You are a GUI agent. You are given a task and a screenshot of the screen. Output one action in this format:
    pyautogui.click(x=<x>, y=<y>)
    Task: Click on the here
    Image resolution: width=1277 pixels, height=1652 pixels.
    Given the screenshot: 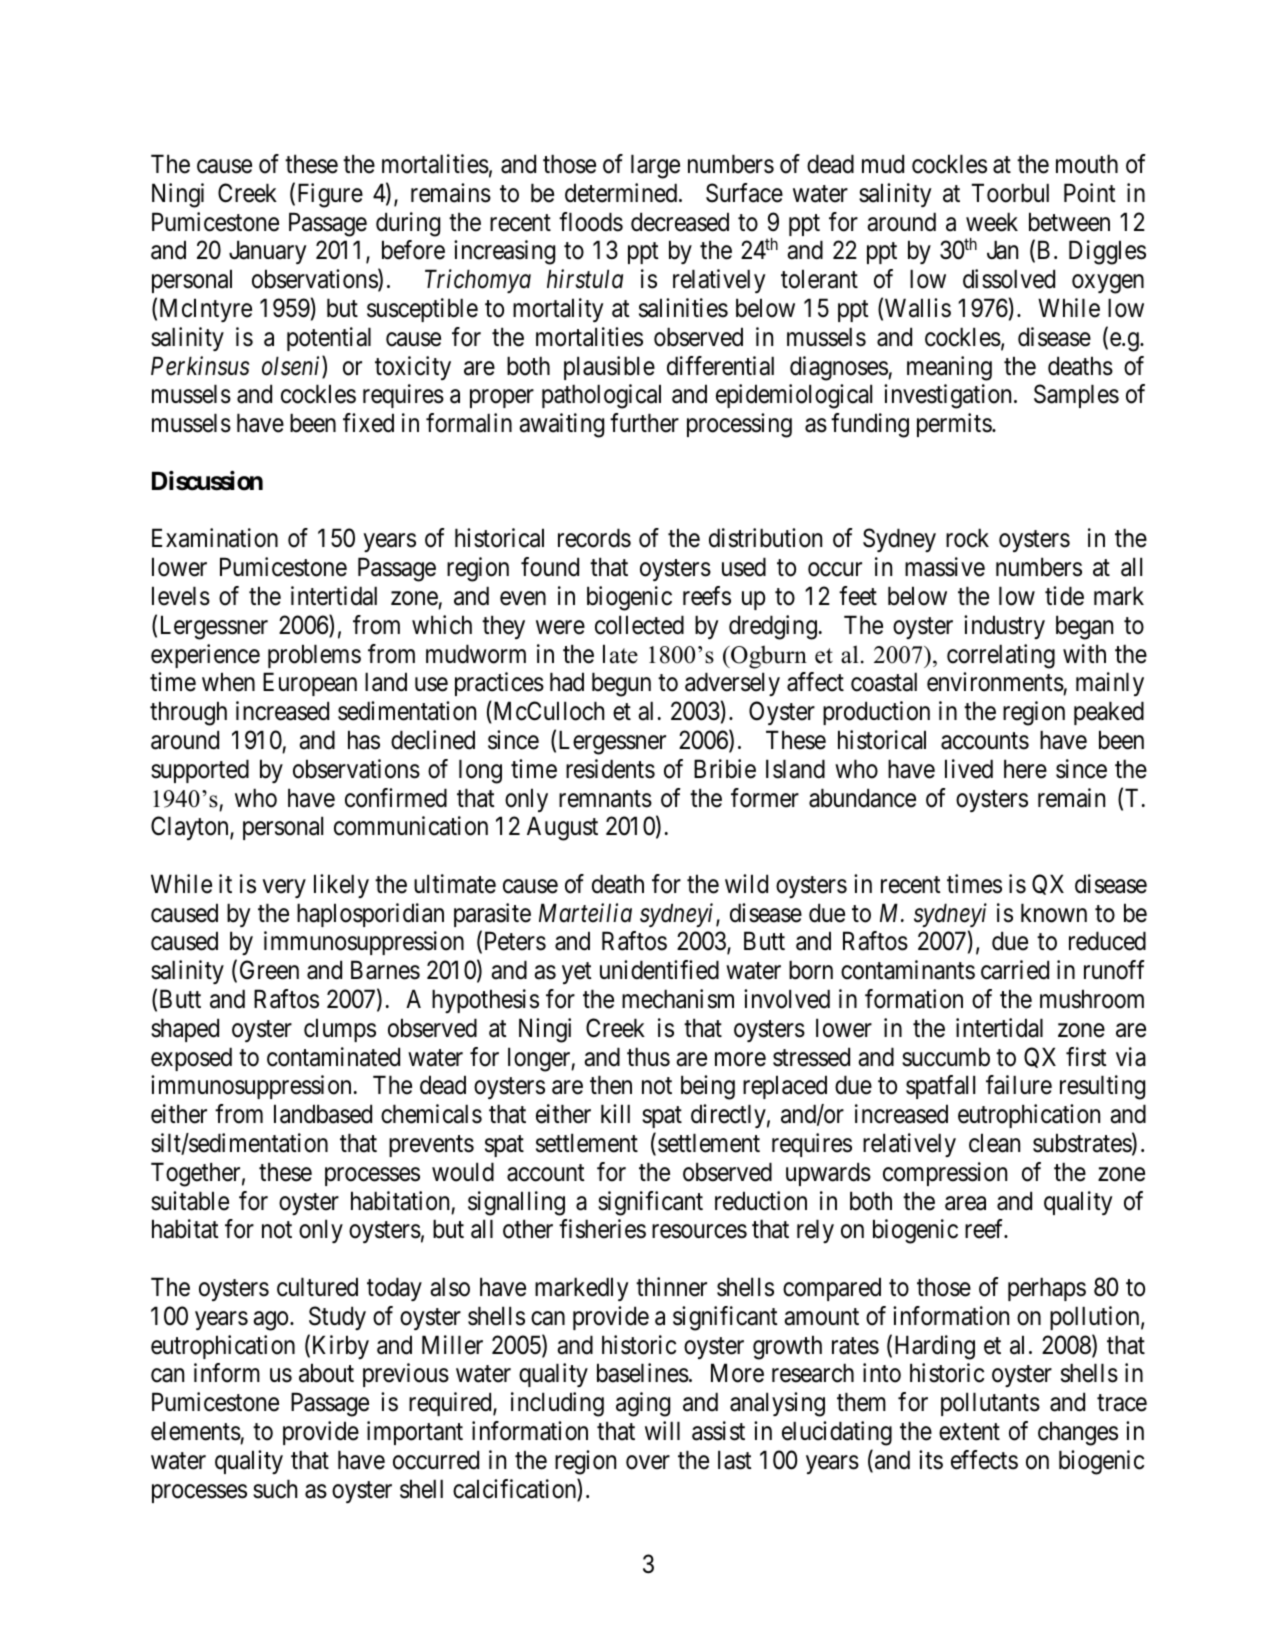 What is the action you would take?
    pyautogui.click(x=1025, y=769)
